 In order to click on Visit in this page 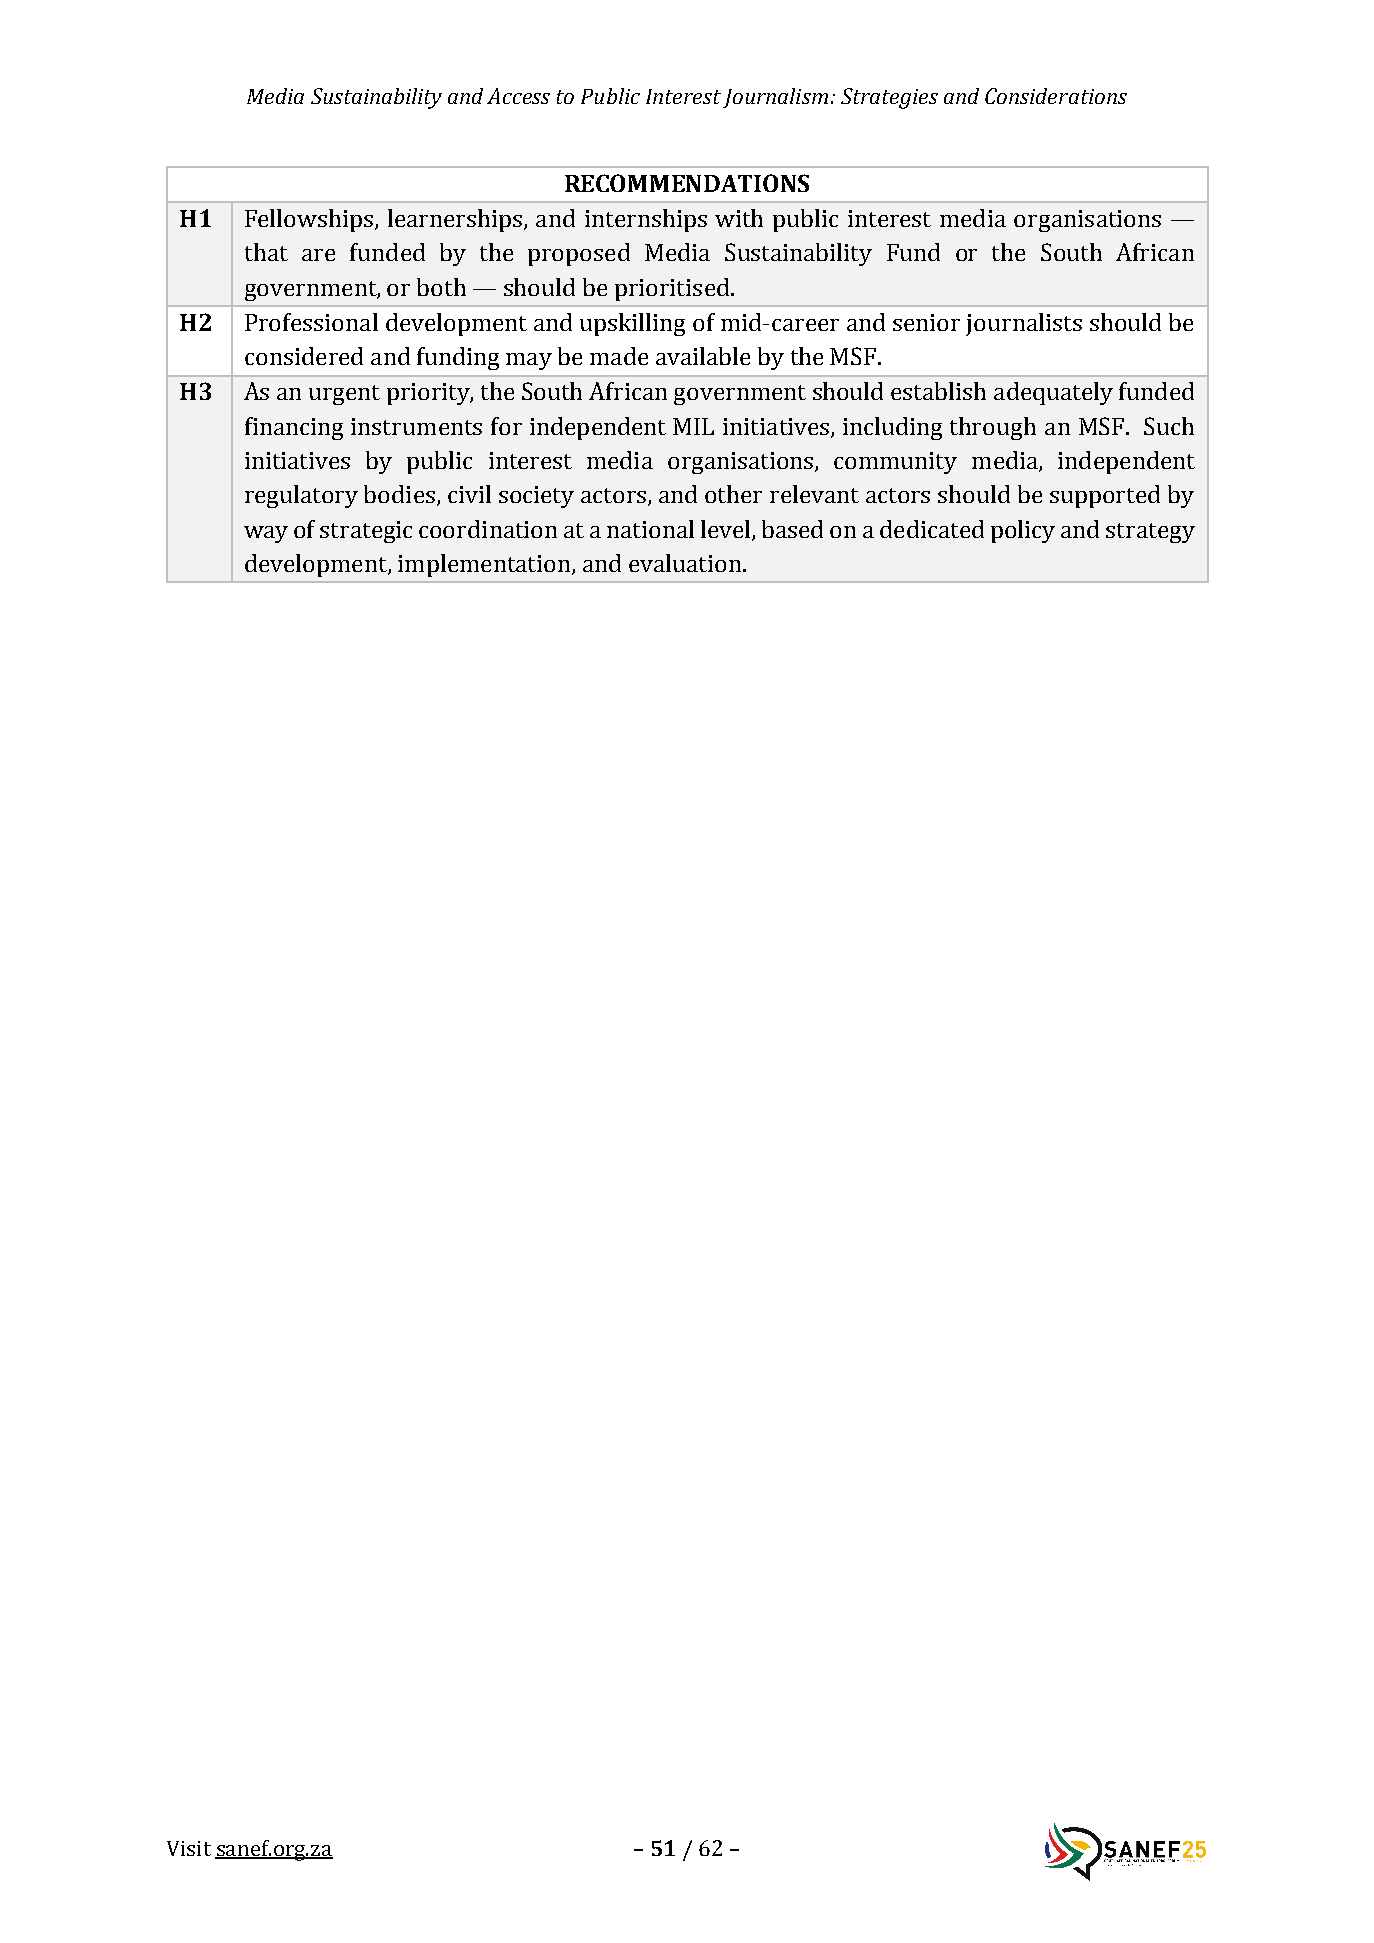, I will do `click(189, 1848)`.
